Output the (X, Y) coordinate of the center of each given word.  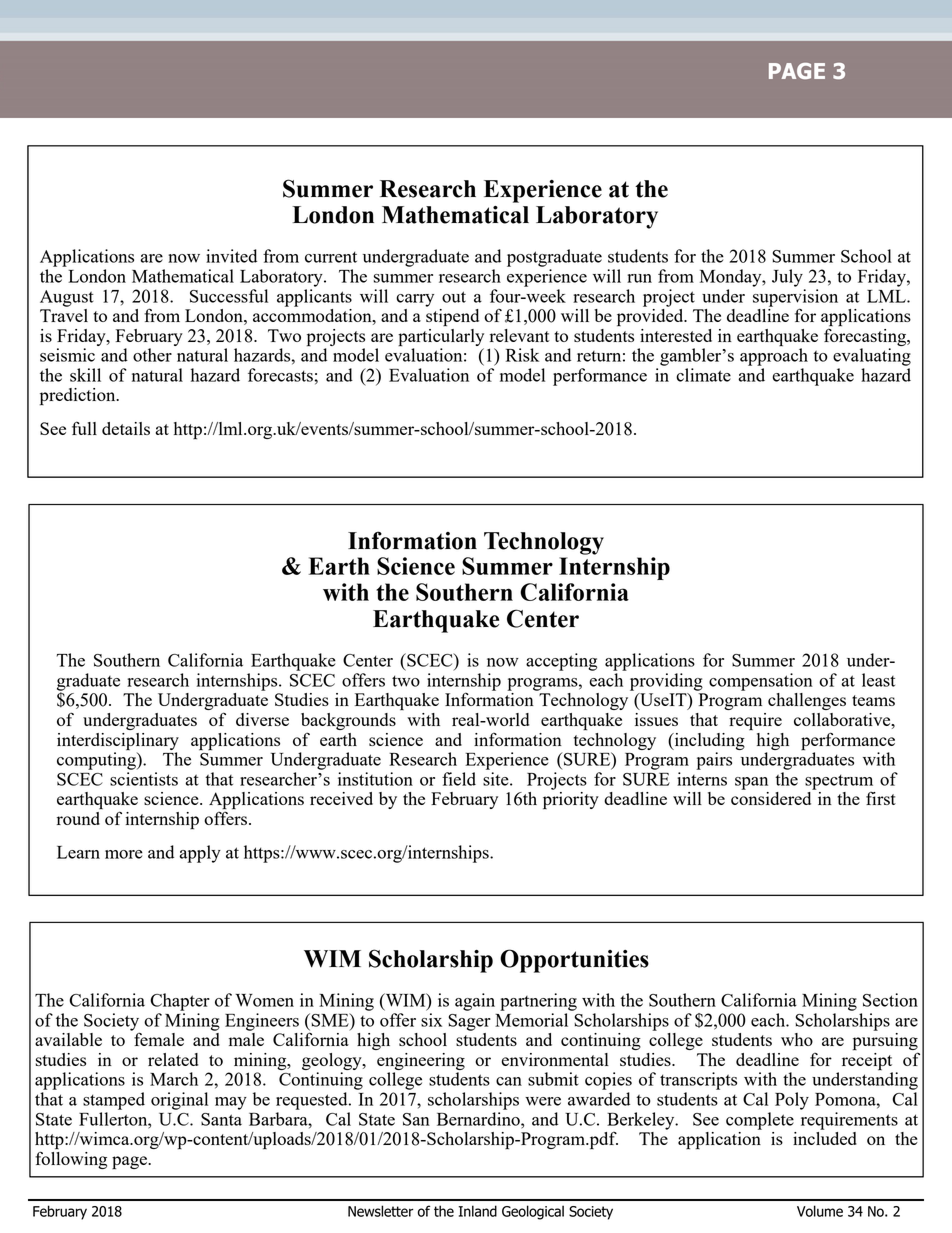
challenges (807, 701)
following (71, 1159)
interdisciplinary (118, 742)
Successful (229, 296)
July (787, 278)
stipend (452, 316)
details (126, 428)
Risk (522, 355)
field (459, 779)
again (475, 1002)
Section (890, 1000)
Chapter (180, 1002)
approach (774, 356)
